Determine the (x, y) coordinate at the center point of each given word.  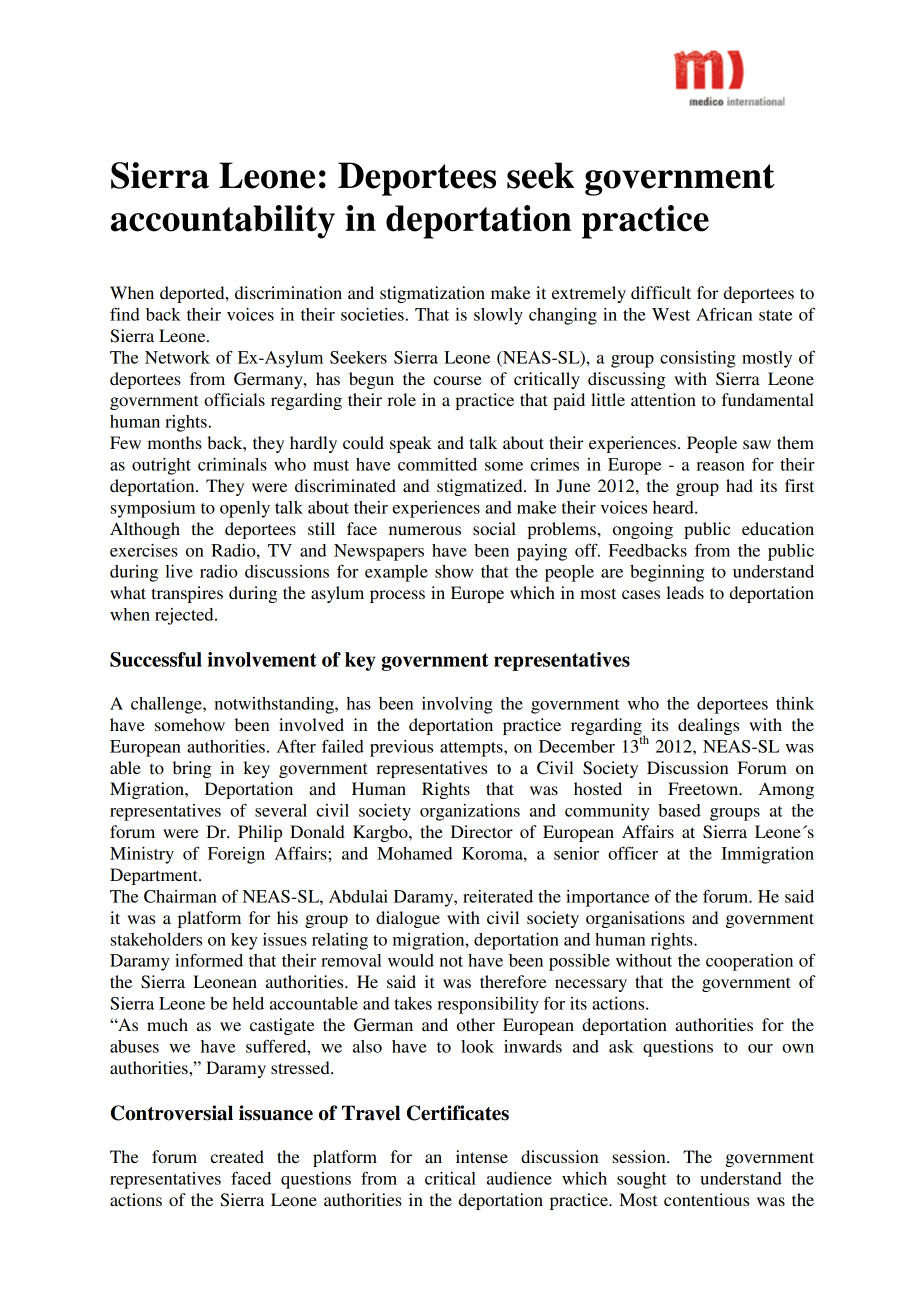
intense (482, 1156)
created (237, 1156)
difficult (661, 292)
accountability (223, 222)
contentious (706, 1199)
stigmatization (432, 294)
